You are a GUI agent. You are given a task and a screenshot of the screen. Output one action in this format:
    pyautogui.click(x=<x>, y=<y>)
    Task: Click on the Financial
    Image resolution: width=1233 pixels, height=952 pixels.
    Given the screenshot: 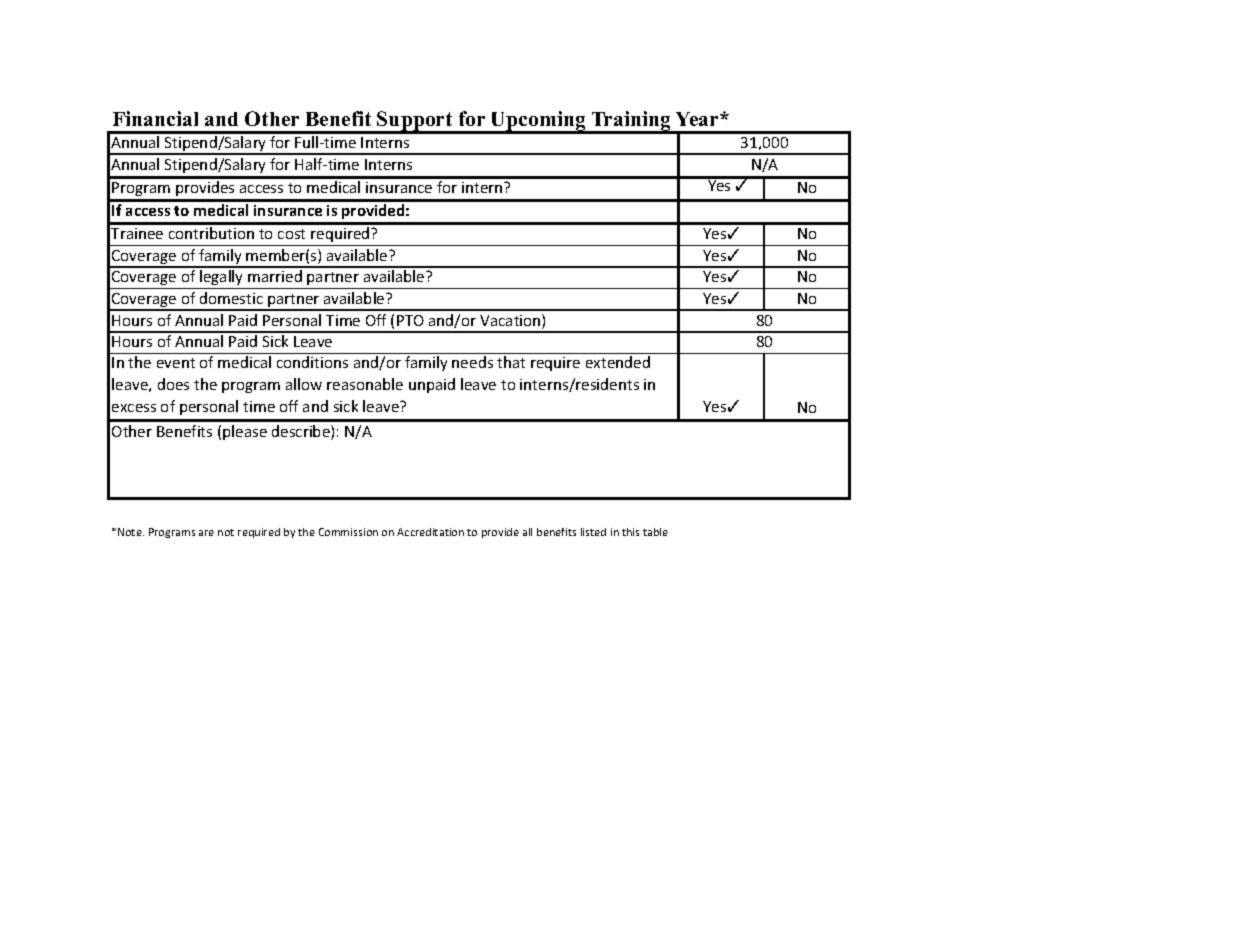 What is the action you would take?
    pyautogui.click(x=155, y=118)
